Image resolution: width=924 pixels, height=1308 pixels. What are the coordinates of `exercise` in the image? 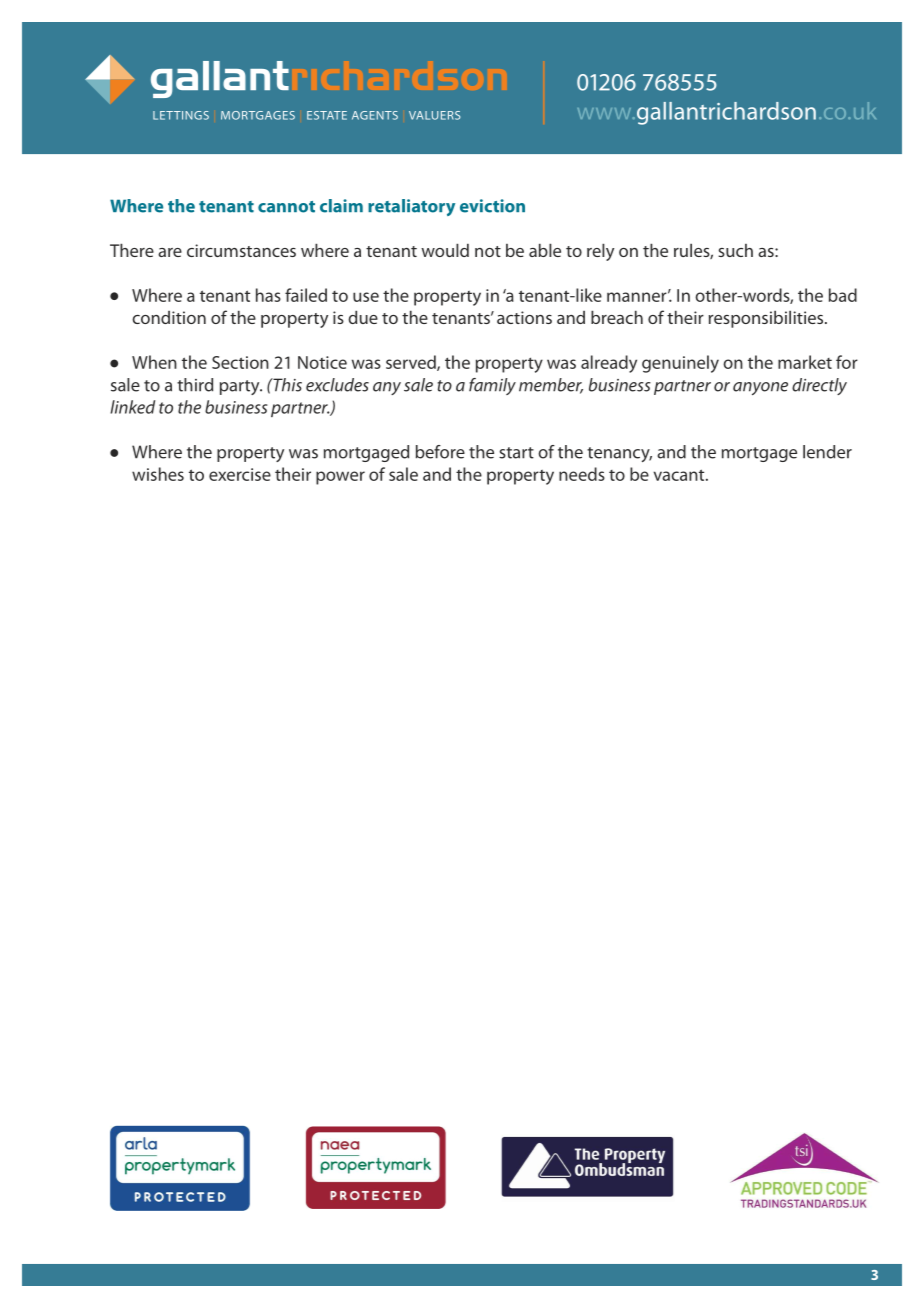 It's located at (240, 474).
